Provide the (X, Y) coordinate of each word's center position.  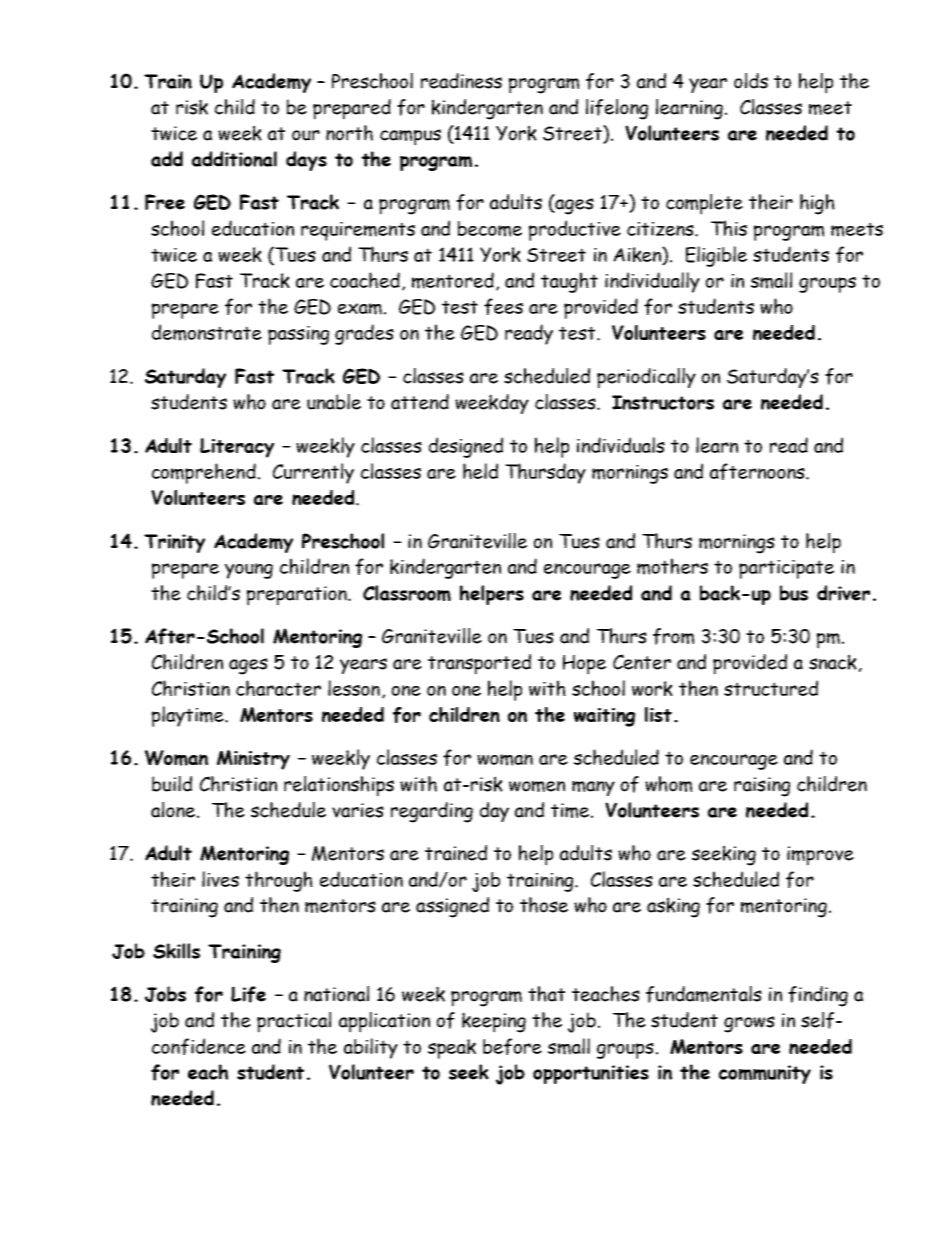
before (512, 1046)
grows (749, 1024)
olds (751, 81)
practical (294, 1022)
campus (410, 137)
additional (234, 159)
